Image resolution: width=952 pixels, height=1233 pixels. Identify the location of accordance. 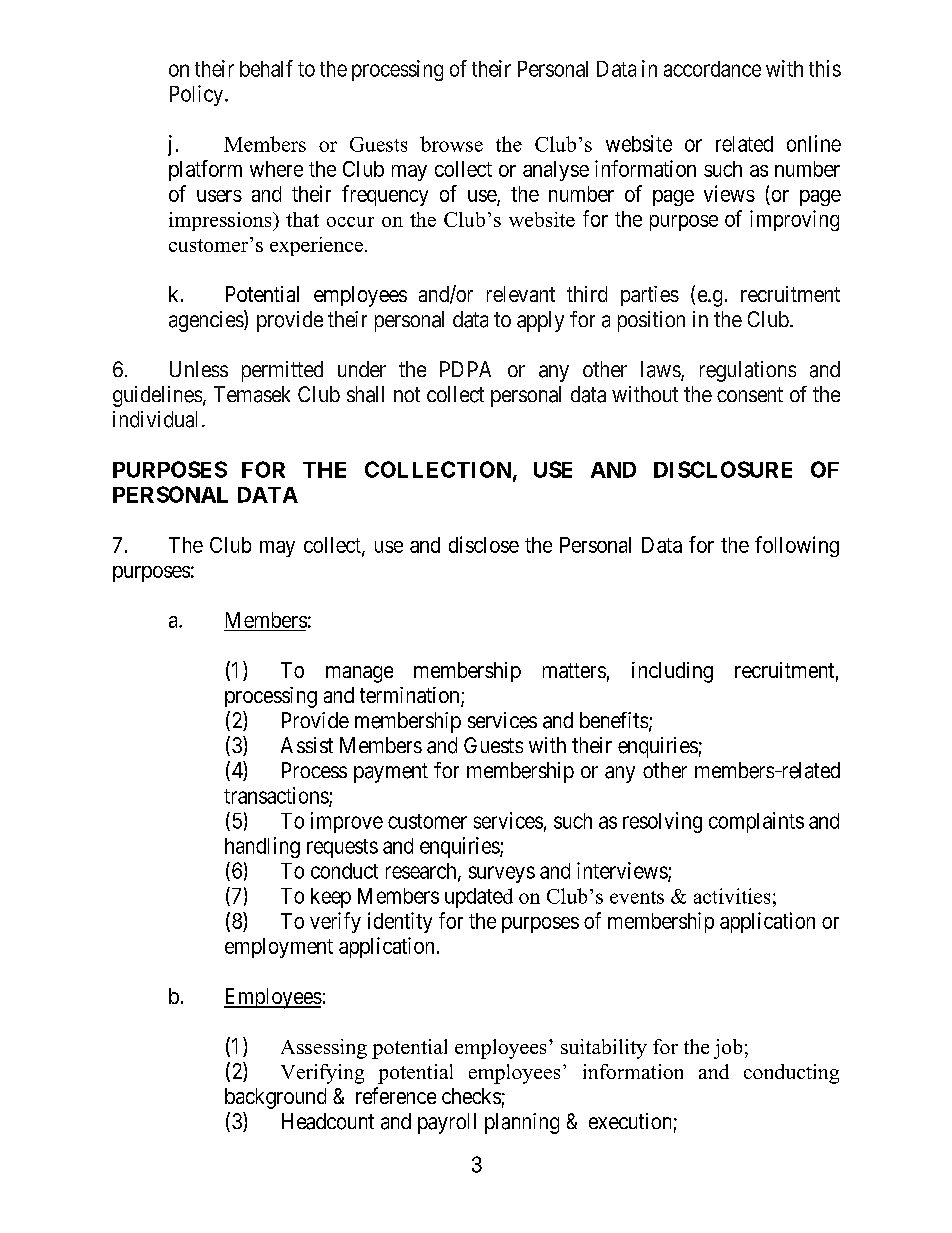
(712, 69).
